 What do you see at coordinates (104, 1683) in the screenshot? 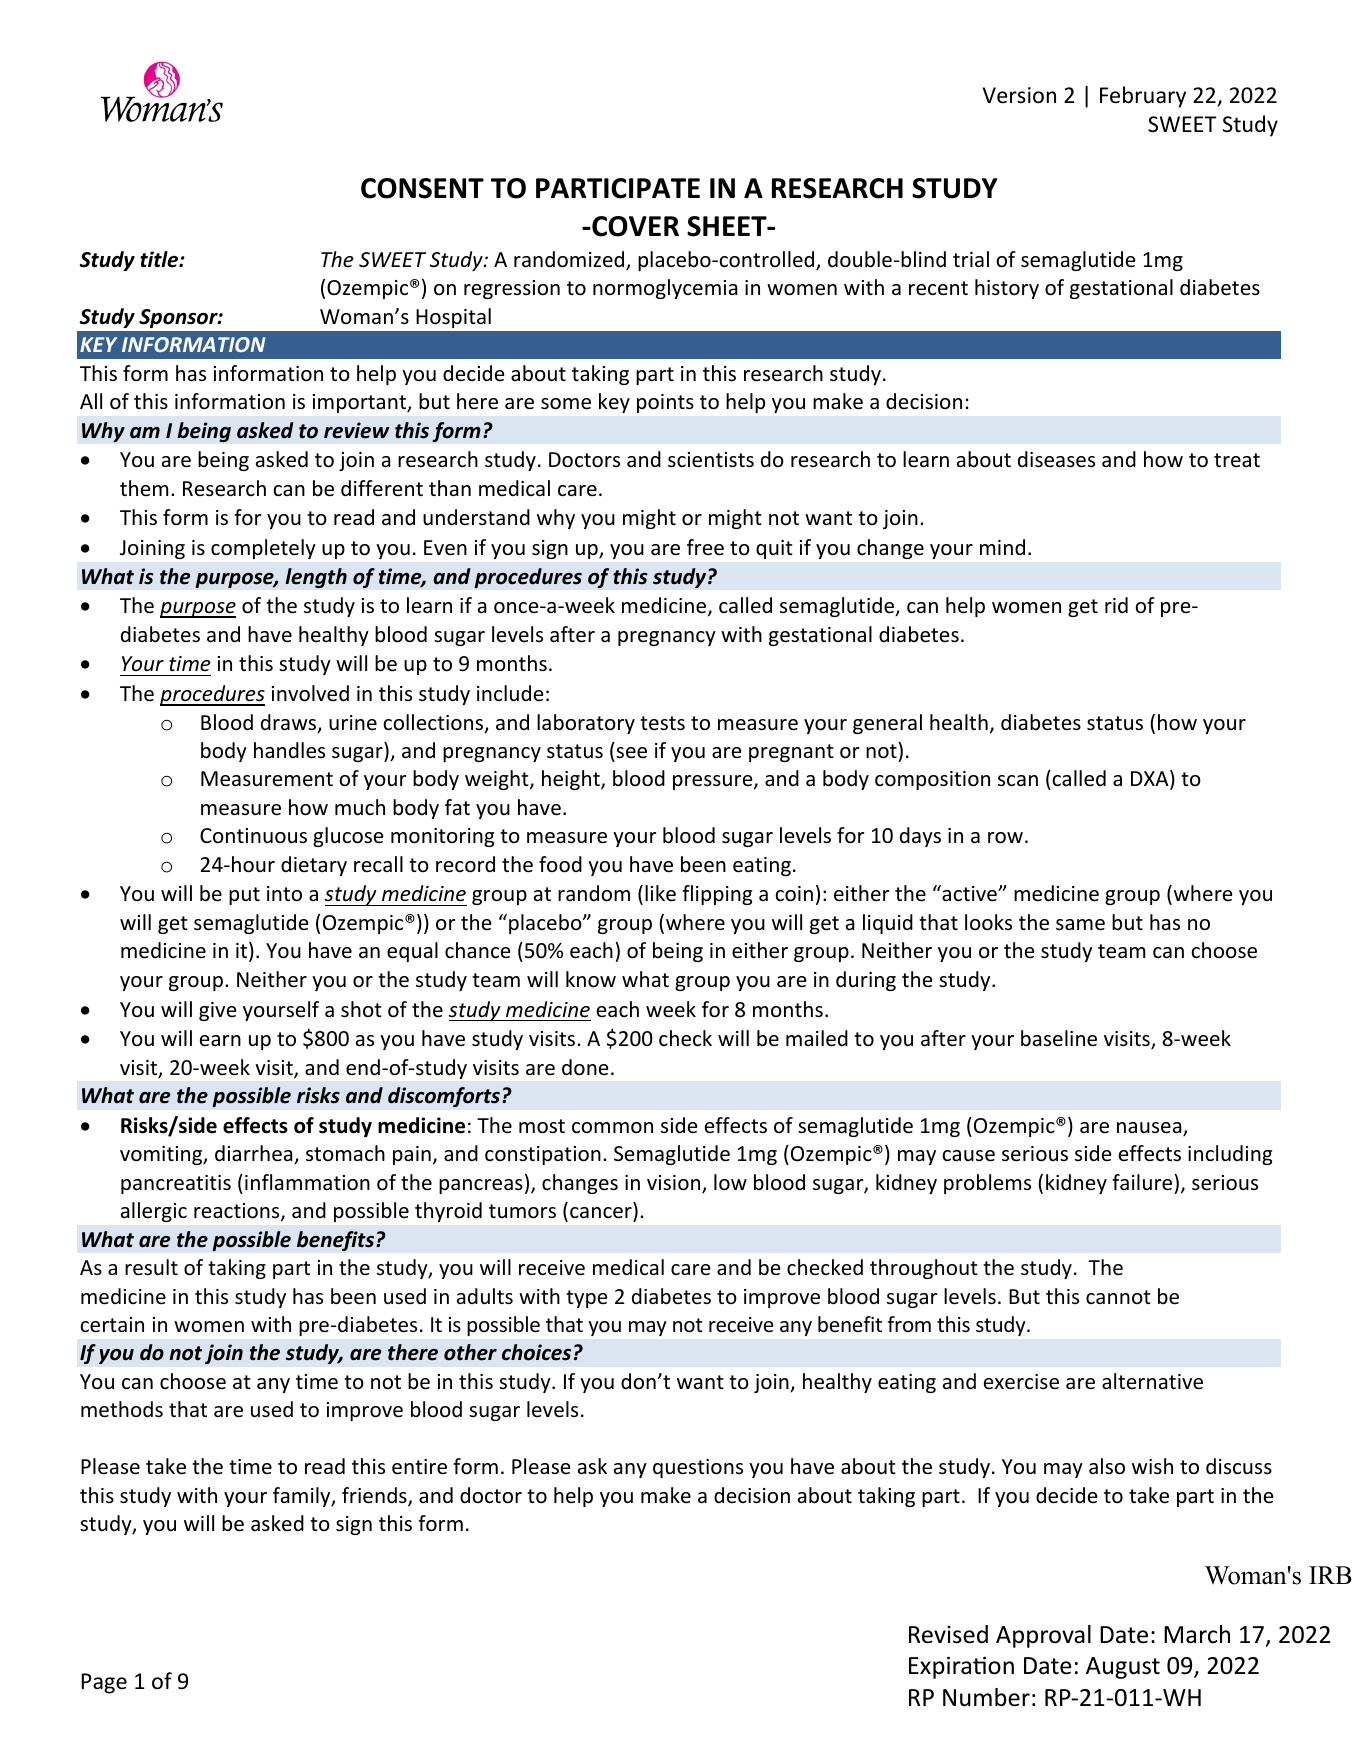
I see `Page` at bounding box center [104, 1683].
